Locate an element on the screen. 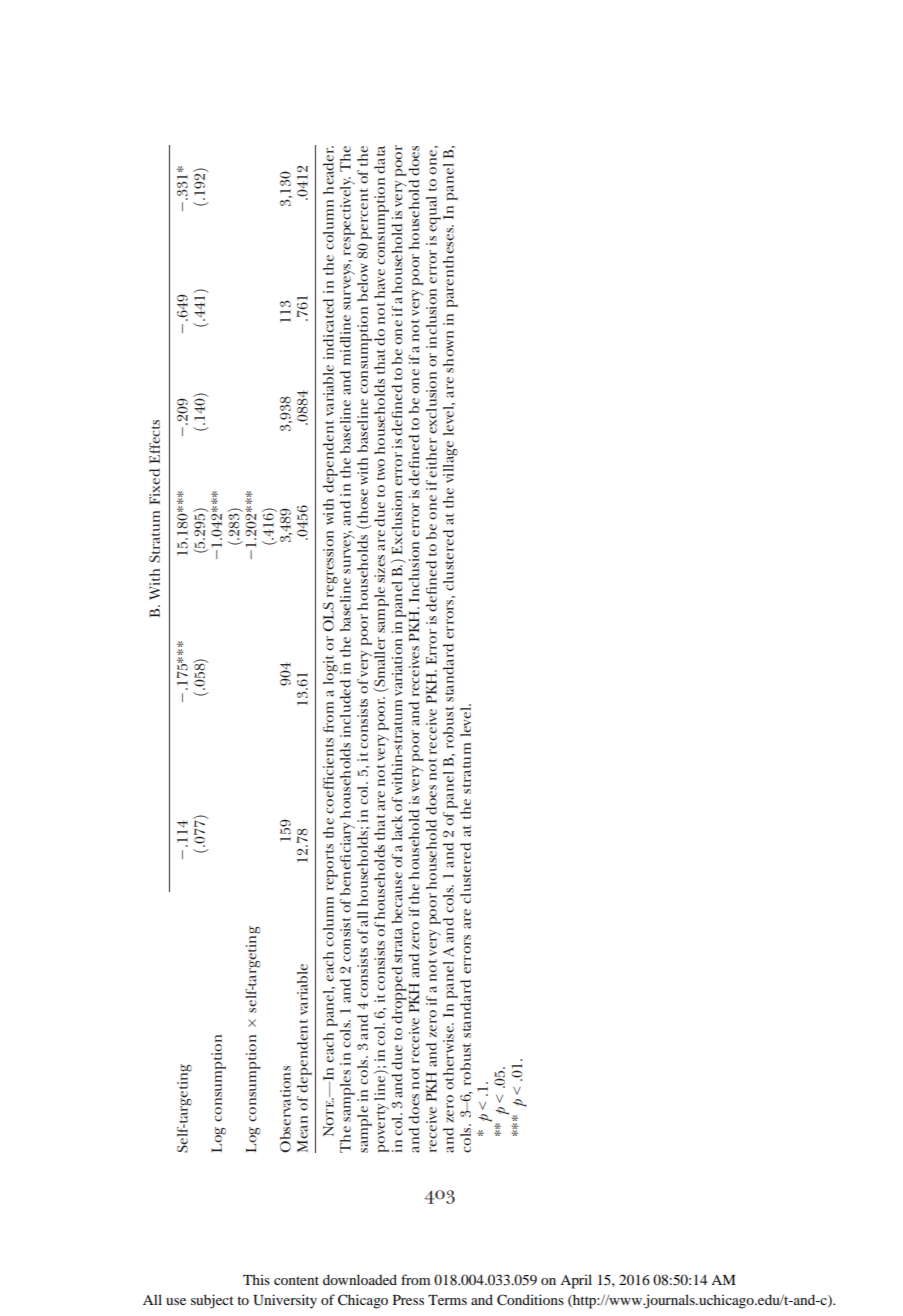  downloaded is located at coordinates (360, 1279).
